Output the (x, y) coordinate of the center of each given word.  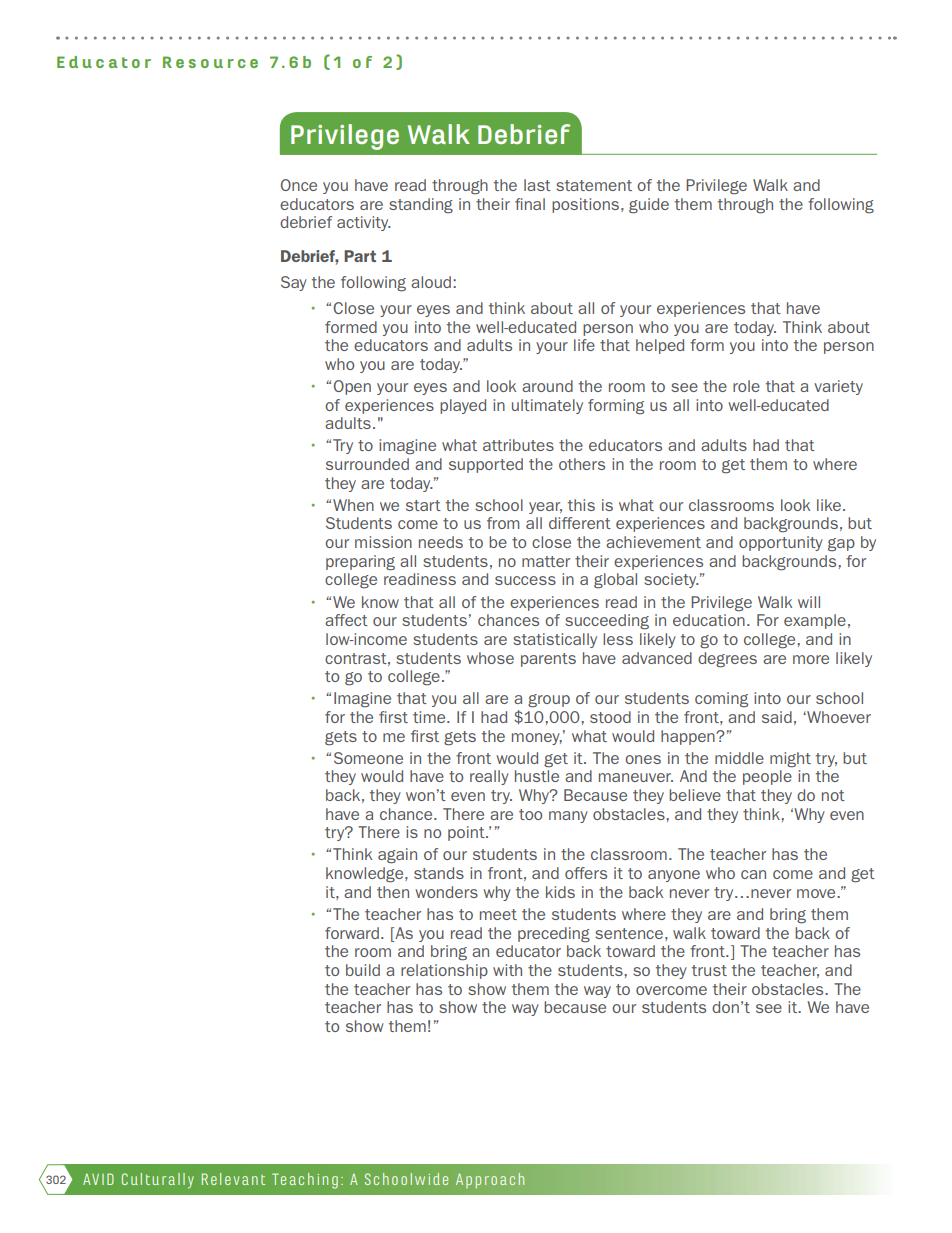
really (489, 777)
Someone (368, 758)
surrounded (367, 464)
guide (649, 206)
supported (486, 465)
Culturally (158, 1181)
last (537, 185)
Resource (210, 62)
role (746, 386)
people (767, 777)
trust (709, 970)
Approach (490, 1181)
